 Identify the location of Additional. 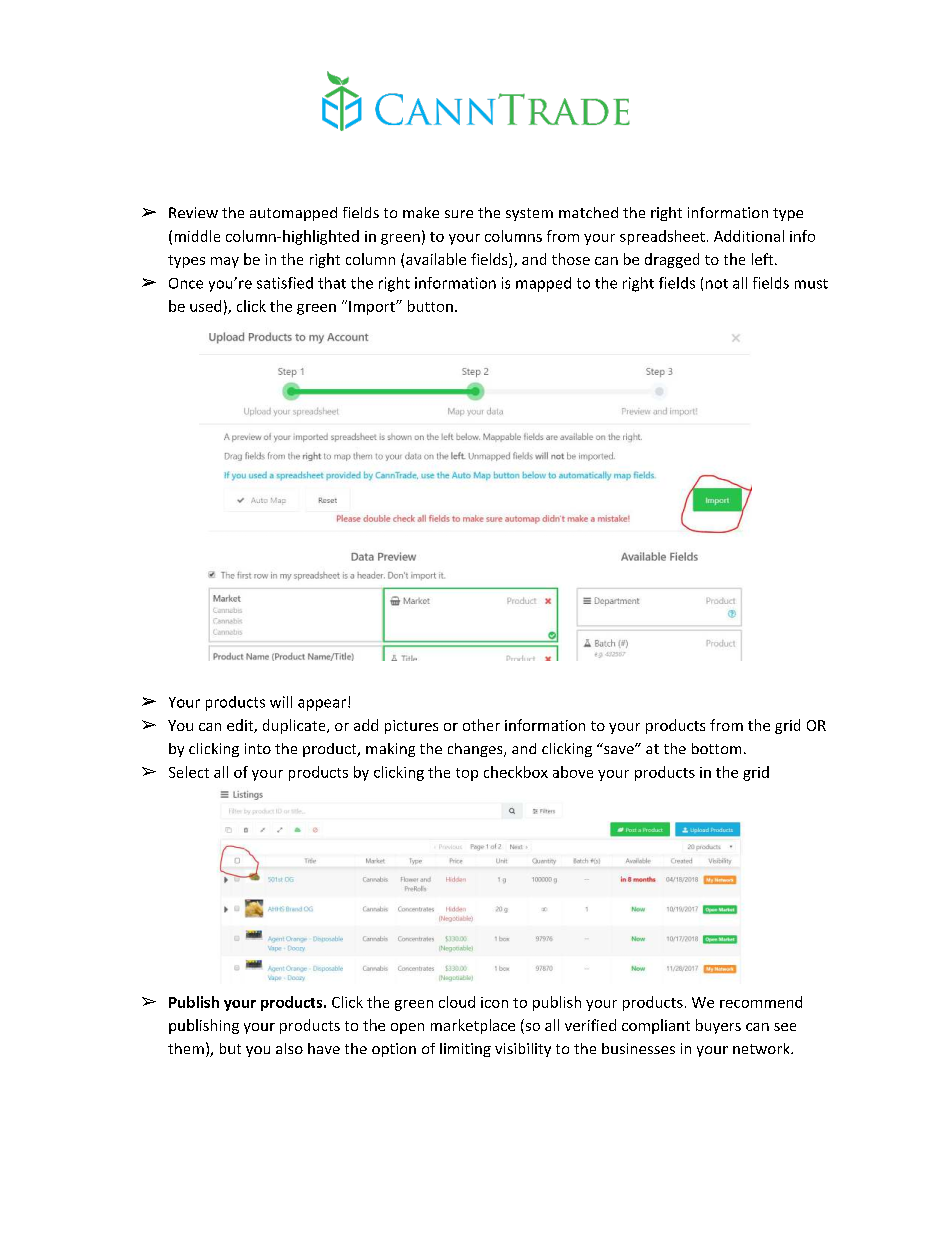
(749, 236).
